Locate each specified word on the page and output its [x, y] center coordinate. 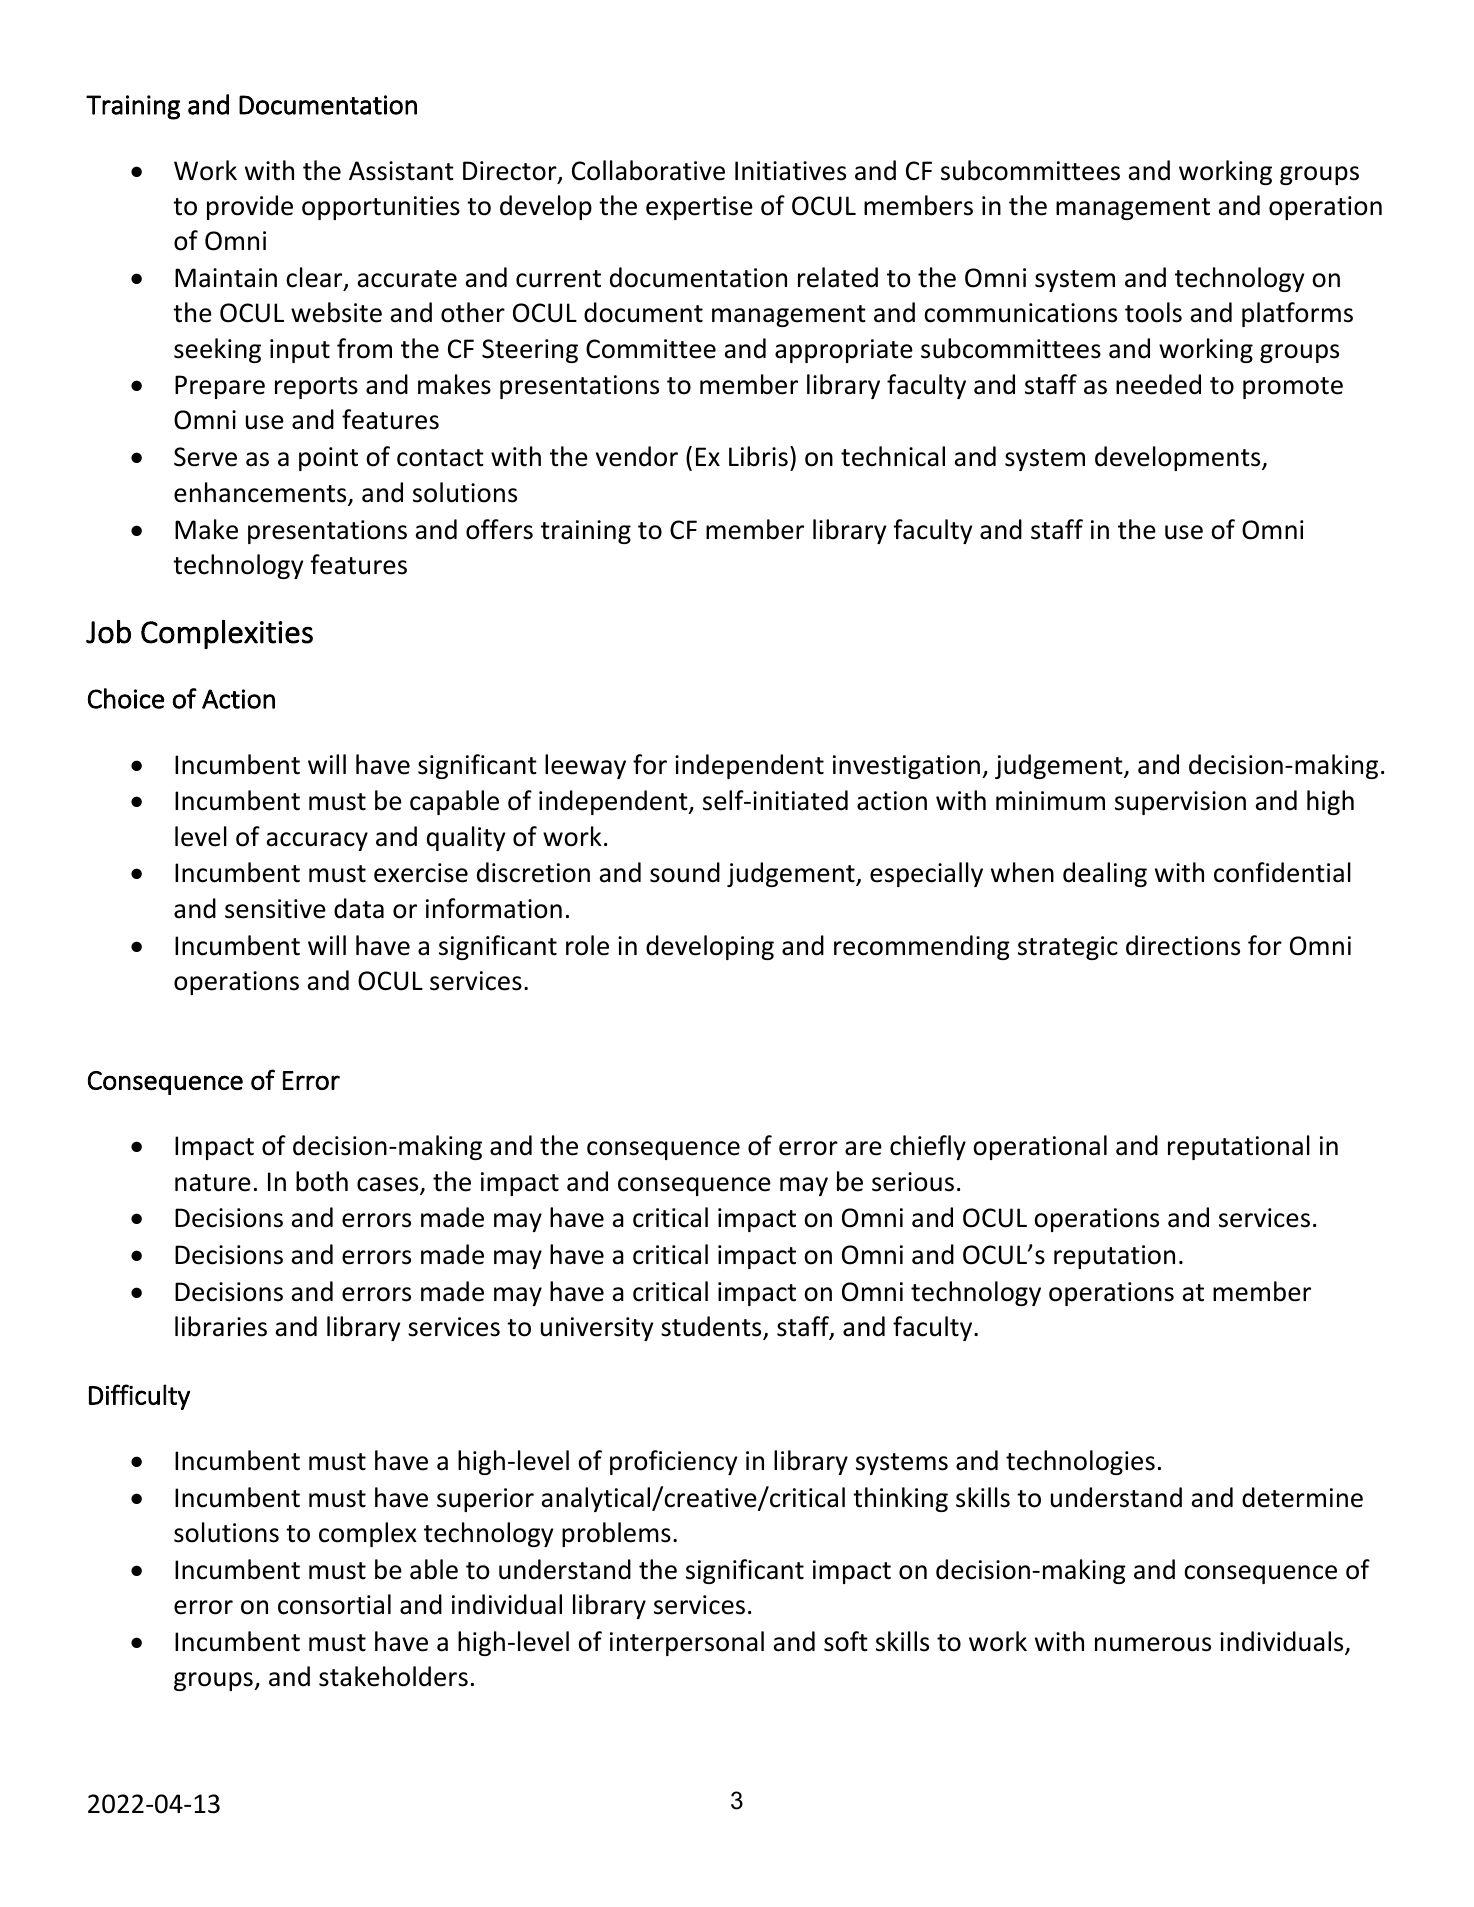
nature [213, 1183]
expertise [699, 208]
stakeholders [393, 1676]
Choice [126, 698]
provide [250, 207]
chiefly [928, 1147]
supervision [1180, 803]
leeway [585, 766]
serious [913, 1182]
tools [1153, 312]
